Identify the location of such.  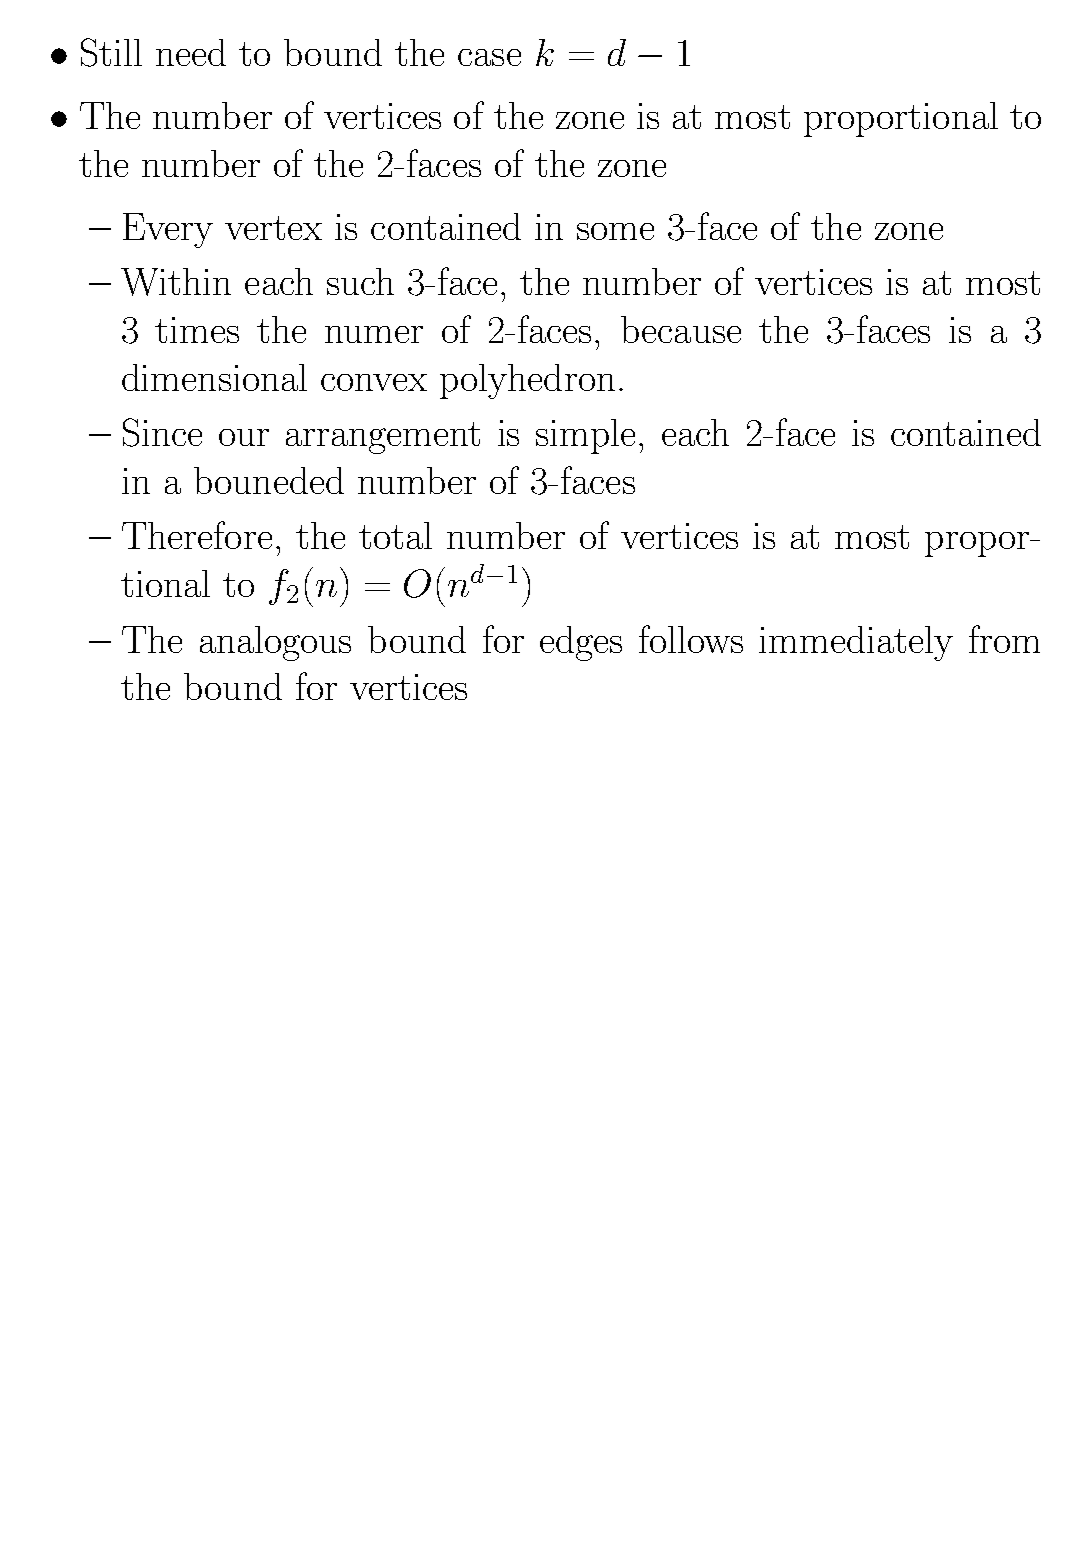
(360, 281).
